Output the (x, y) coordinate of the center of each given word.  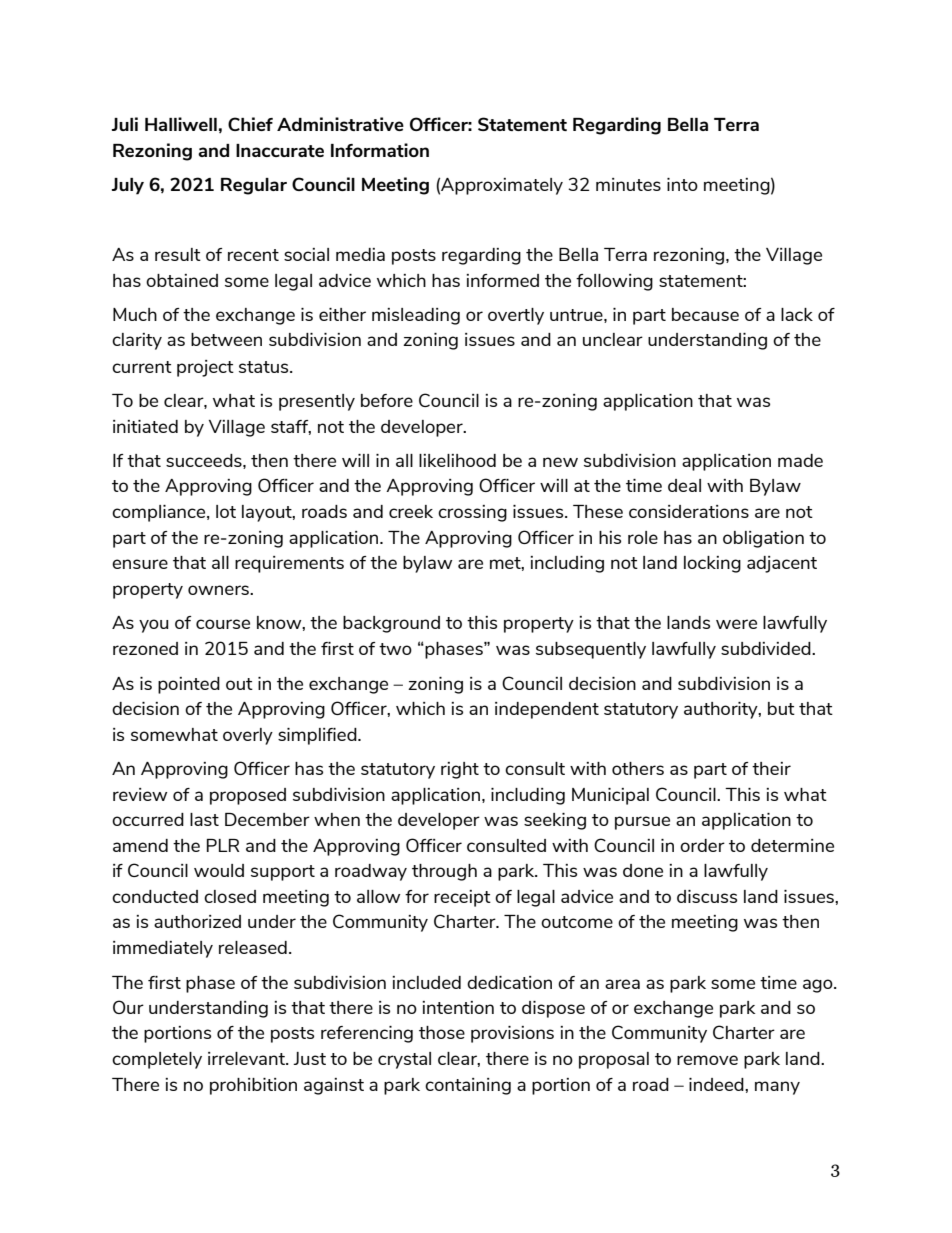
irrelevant (247, 1058)
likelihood (457, 460)
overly (248, 736)
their (771, 768)
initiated (145, 426)
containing (468, 1086)
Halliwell (181, 124)
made (800, 460)
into (682, 184)
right (460, 770)
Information (380, 150)
